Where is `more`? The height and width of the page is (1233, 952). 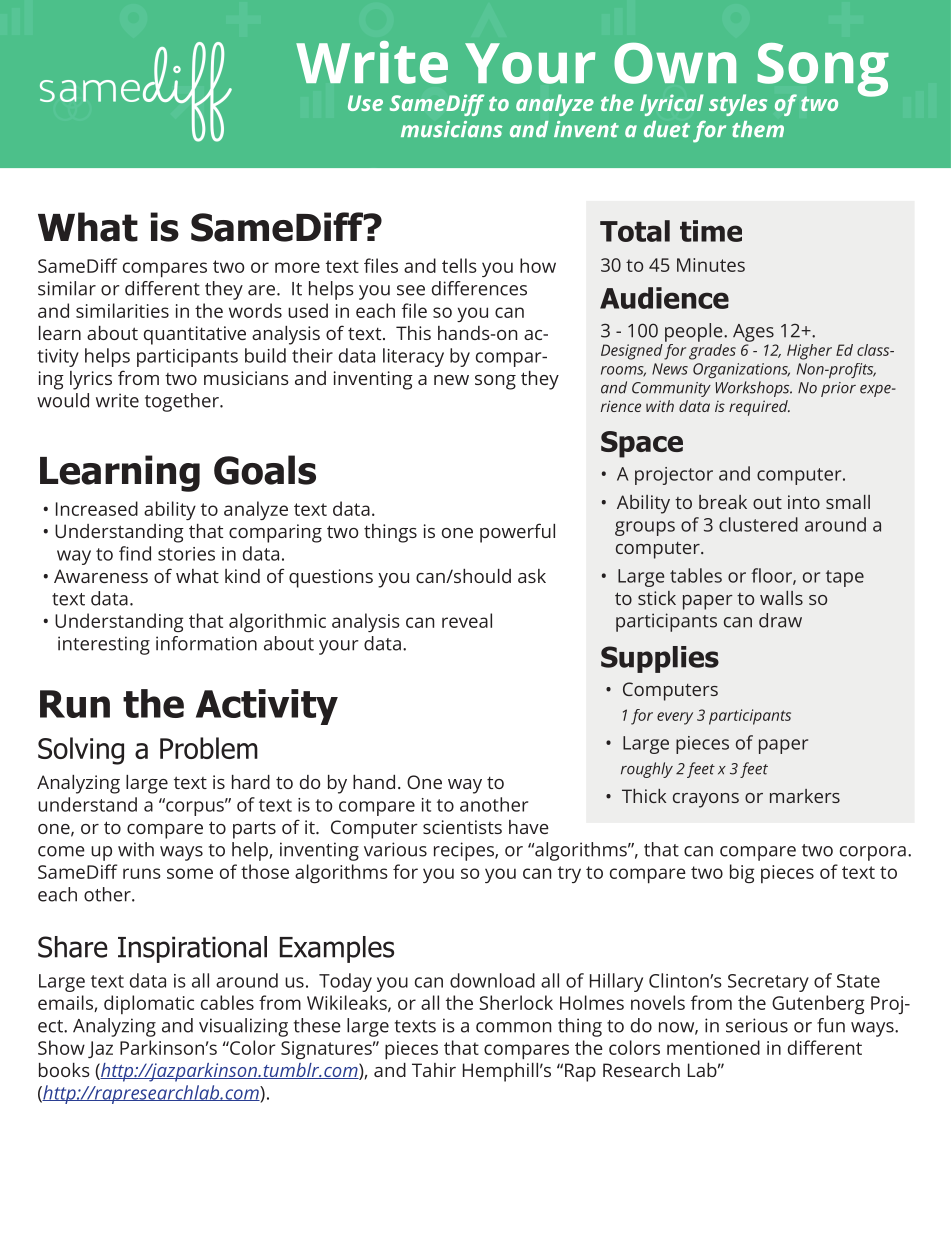
more is located at coordinates (297, 267).
